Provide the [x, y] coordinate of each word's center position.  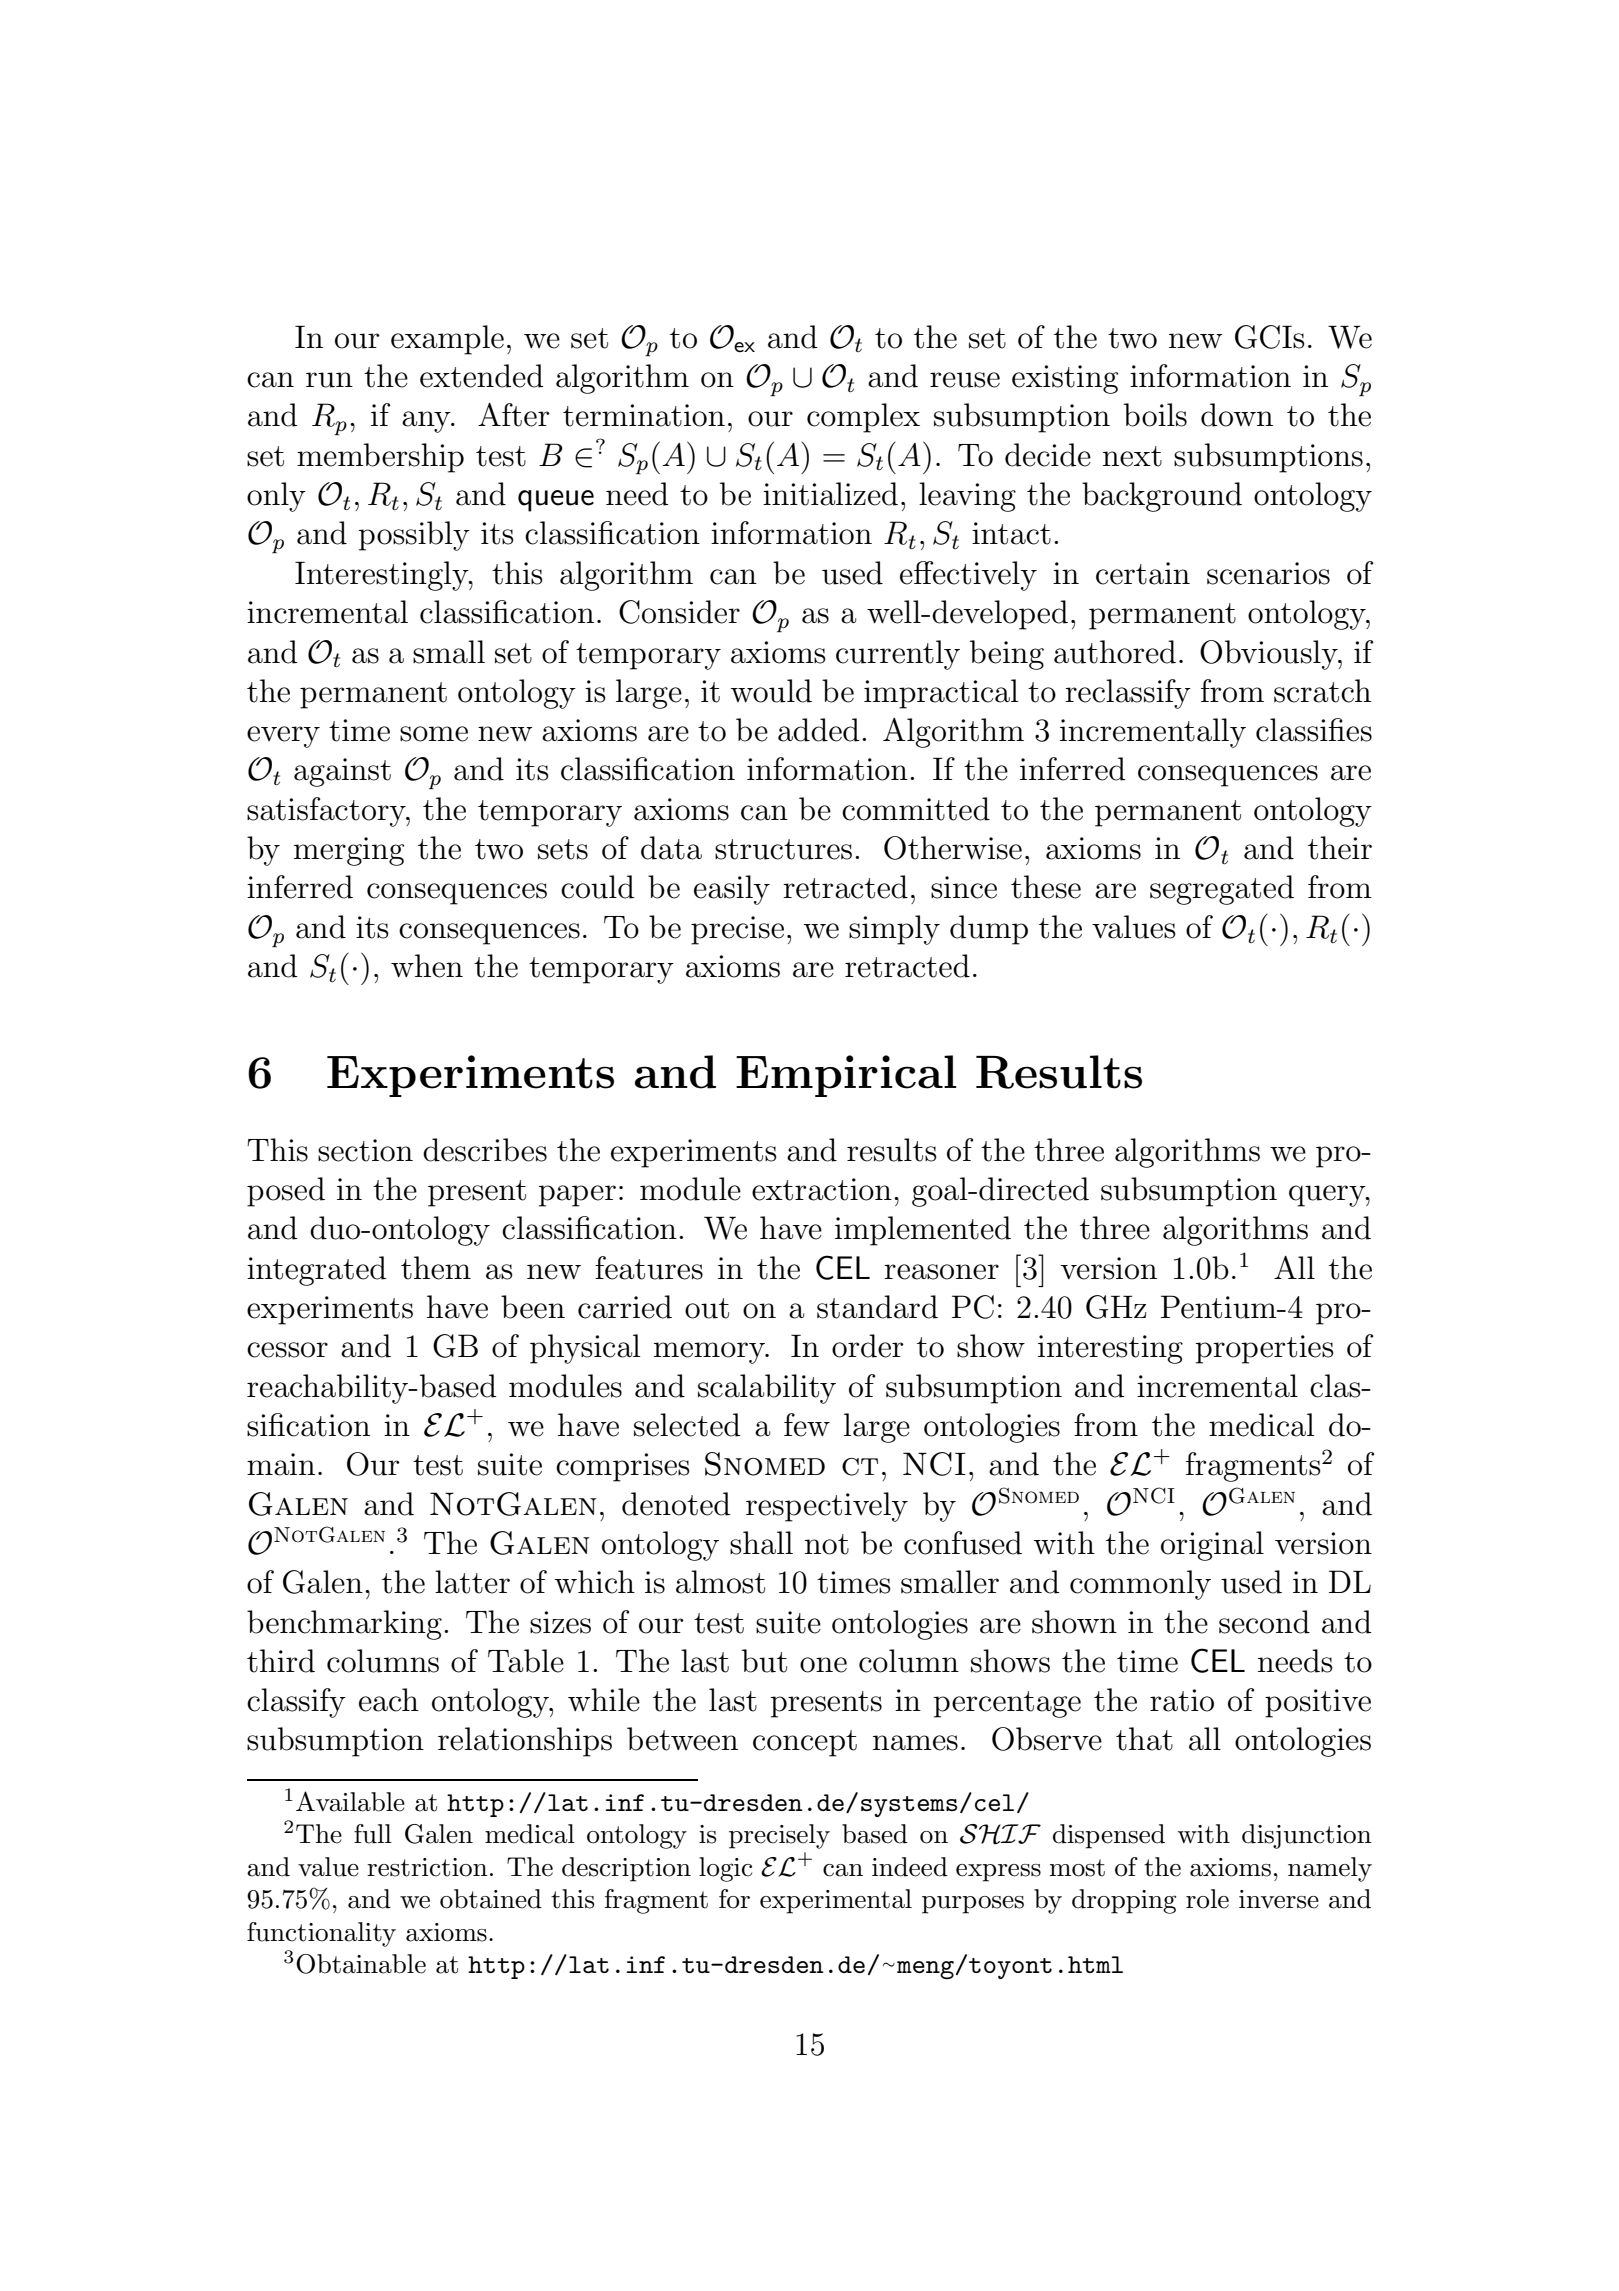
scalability [767, 1389]
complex [863, 418]
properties [1264, 1349]
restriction [427, 1867]
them [436, 1268]
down [1237, 415]
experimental [836, 1901]
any [427, 422]
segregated [1222, 890]
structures [783, 849]
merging [349, 851]
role [1207, 1899]
